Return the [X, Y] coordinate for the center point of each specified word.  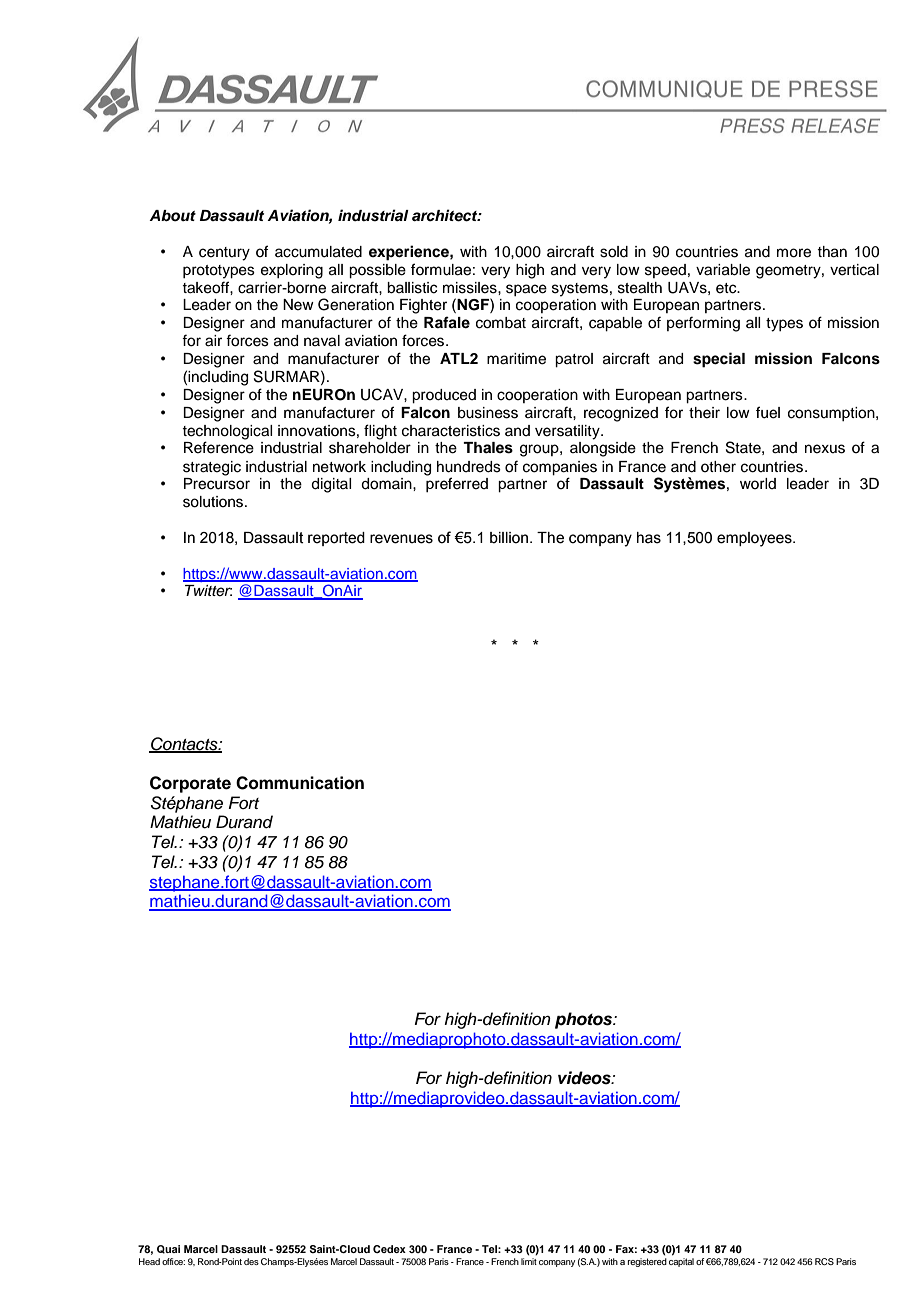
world [758, 483]
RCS [824, 1261]
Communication [300, 783]
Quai [168, 1249]
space [526, 290]
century [224, 254]
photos [585, 1020]
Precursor [217, 484]
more [794, 253]
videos [585, 1078]
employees [755, 539]
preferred [457, 483]
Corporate [190, 784]
